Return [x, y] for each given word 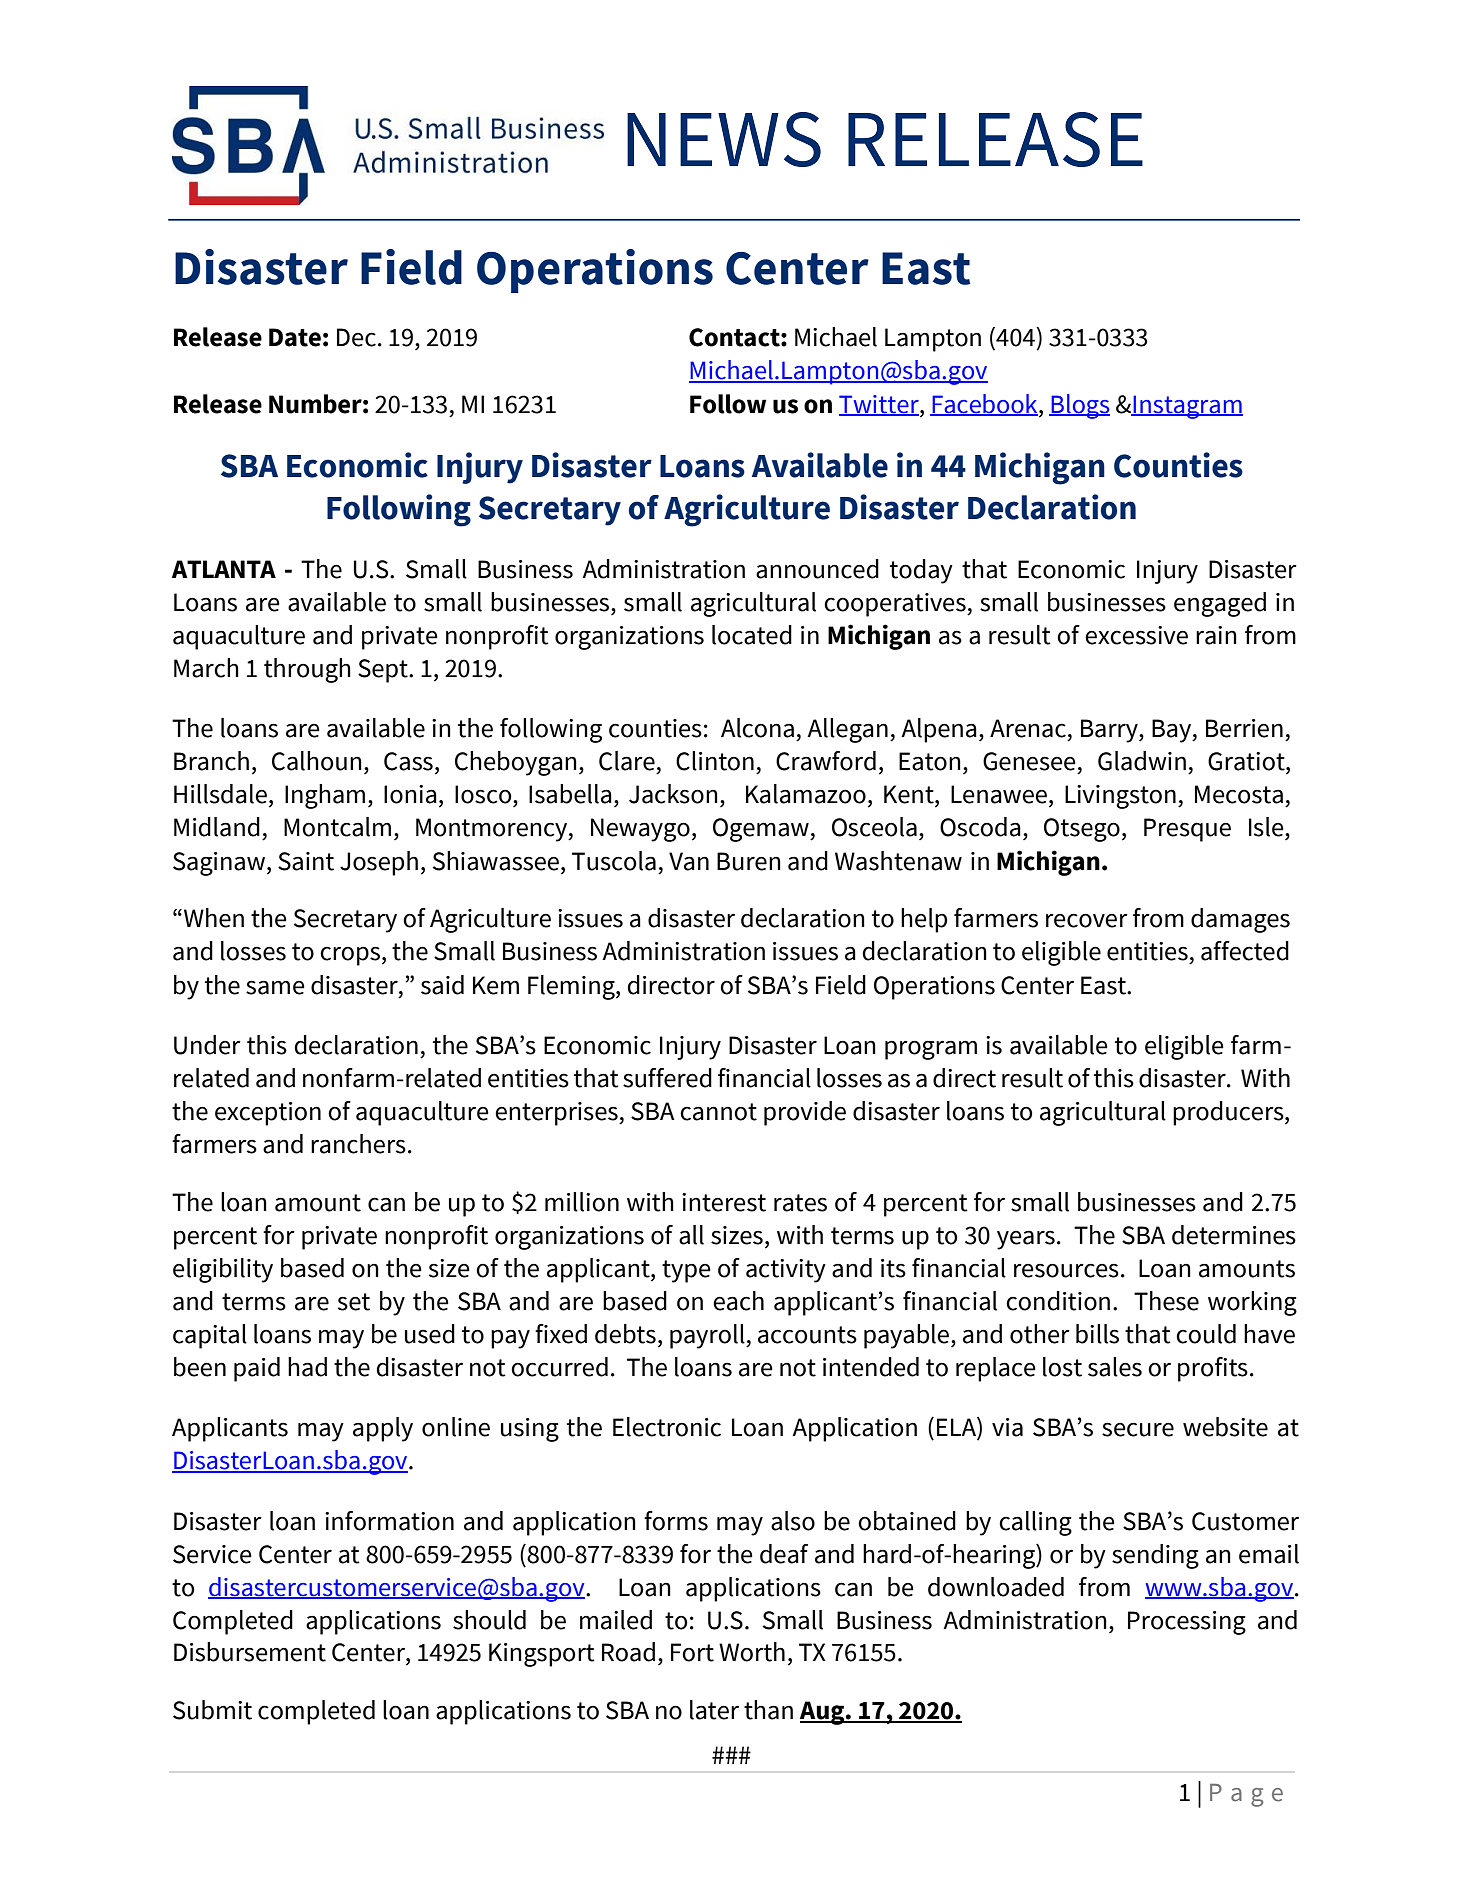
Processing [1187, 1623]
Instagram [1187, 407]
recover [1087, 920]
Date [295, 337]
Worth [752, 1652]
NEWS [724, 139]
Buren [749, 861]
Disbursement [250, 1652]
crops [350, 956]
